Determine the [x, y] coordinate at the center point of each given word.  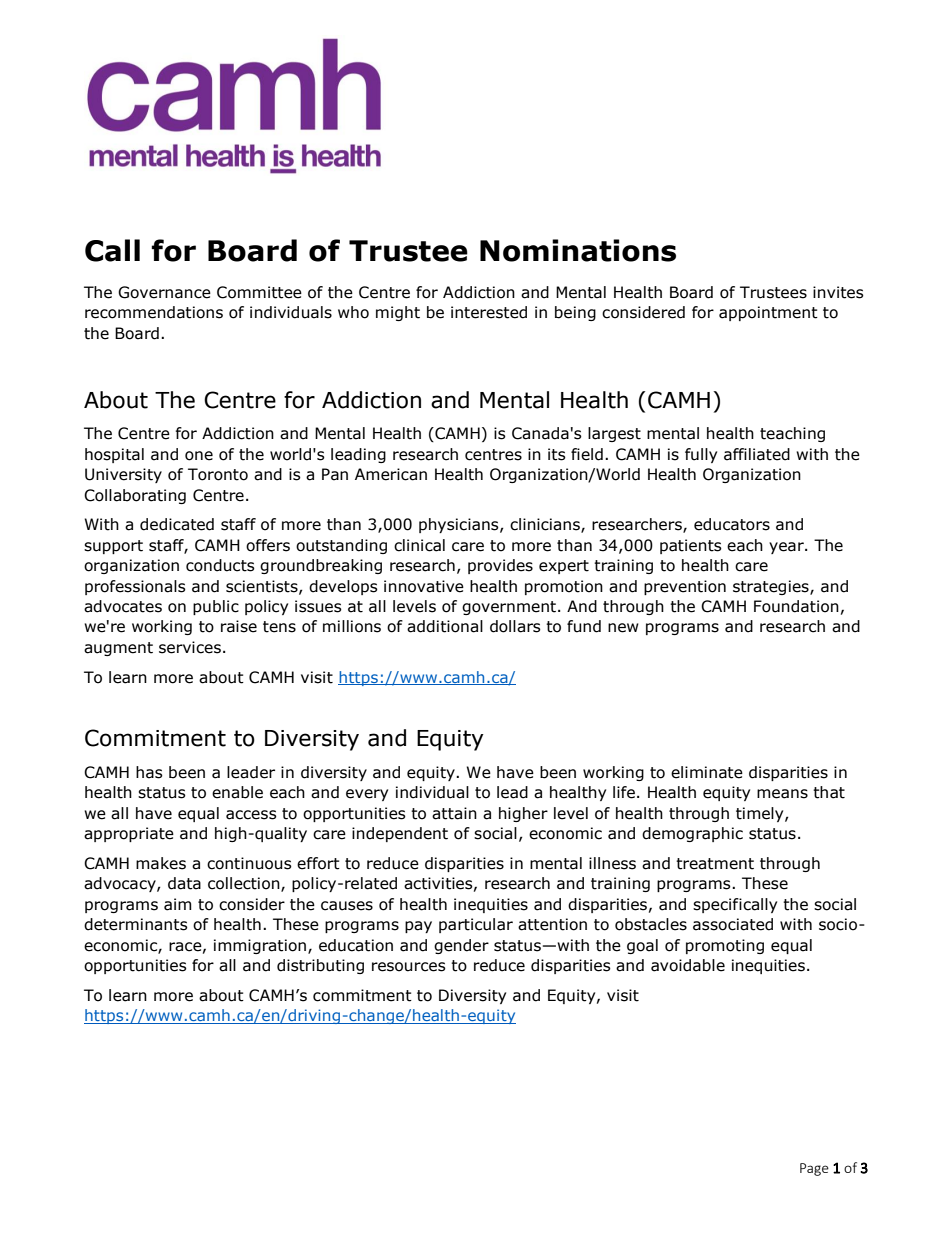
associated [733, 924]
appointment [768, 313]
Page [814, 1169]
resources [409, 967]
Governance [164, 292]
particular [476, 925]
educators [732, 524]
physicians [460, 525]
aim [178, 904]
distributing [320, 966]
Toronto [218, 474]
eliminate [707, 772]
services [190, 647]
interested [489, 312]
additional [445, 626]
